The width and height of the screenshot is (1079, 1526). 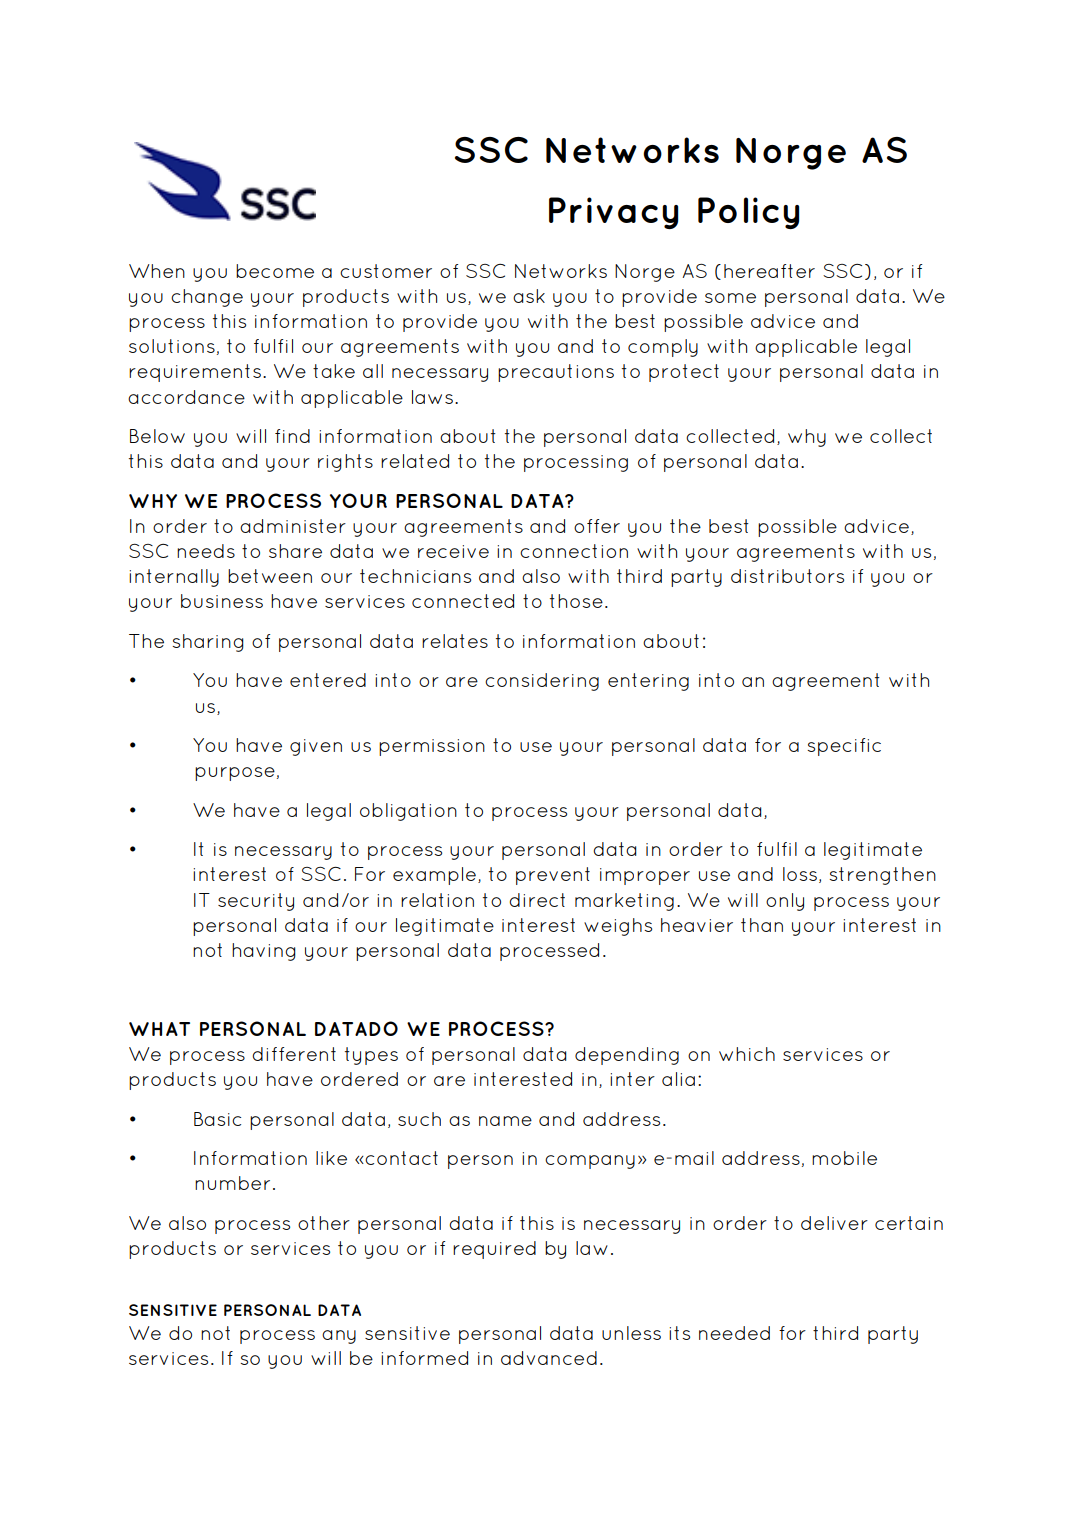 I want to click on become, so click(x=275, y=271).
